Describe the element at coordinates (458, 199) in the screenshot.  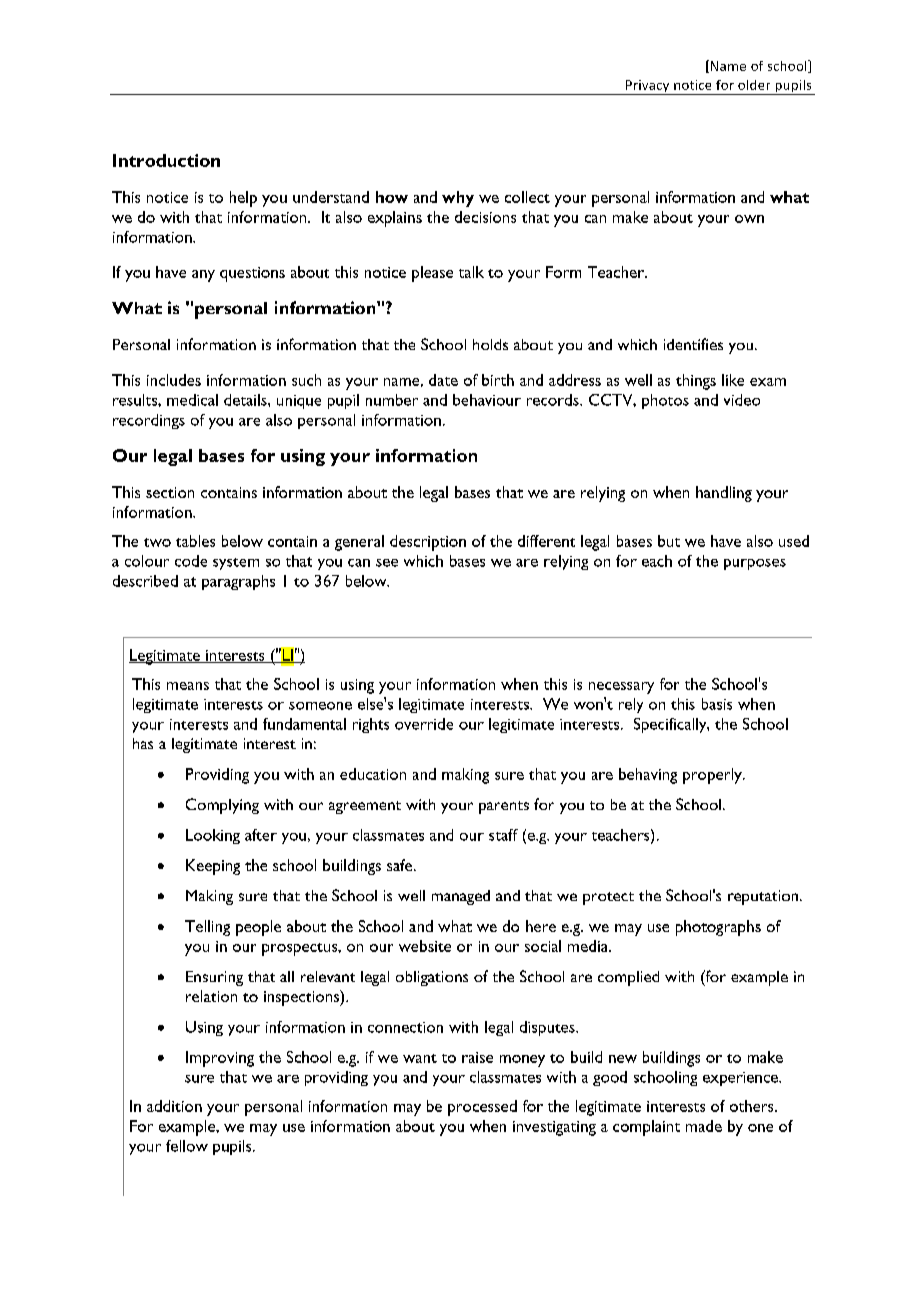
I see `why` at that location.
